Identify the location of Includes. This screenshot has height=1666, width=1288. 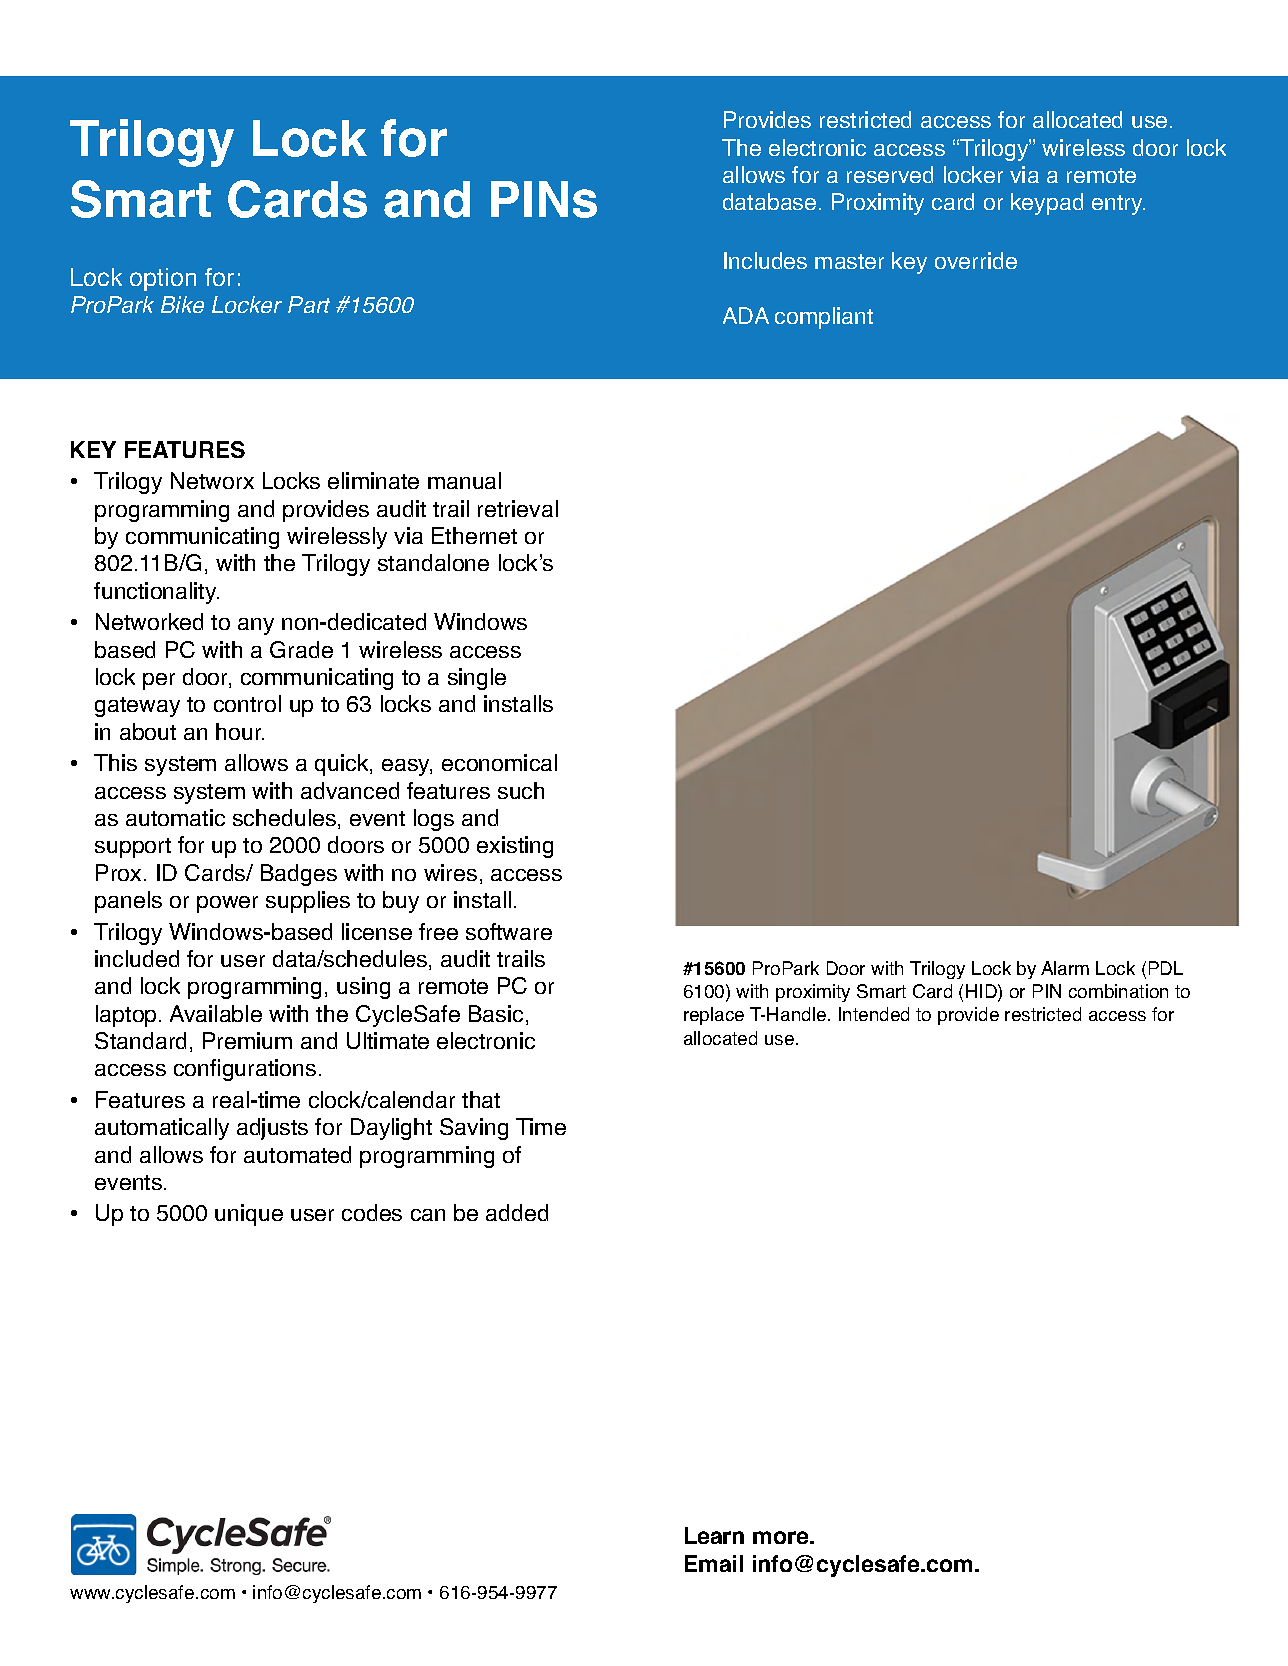
(765, 260).
